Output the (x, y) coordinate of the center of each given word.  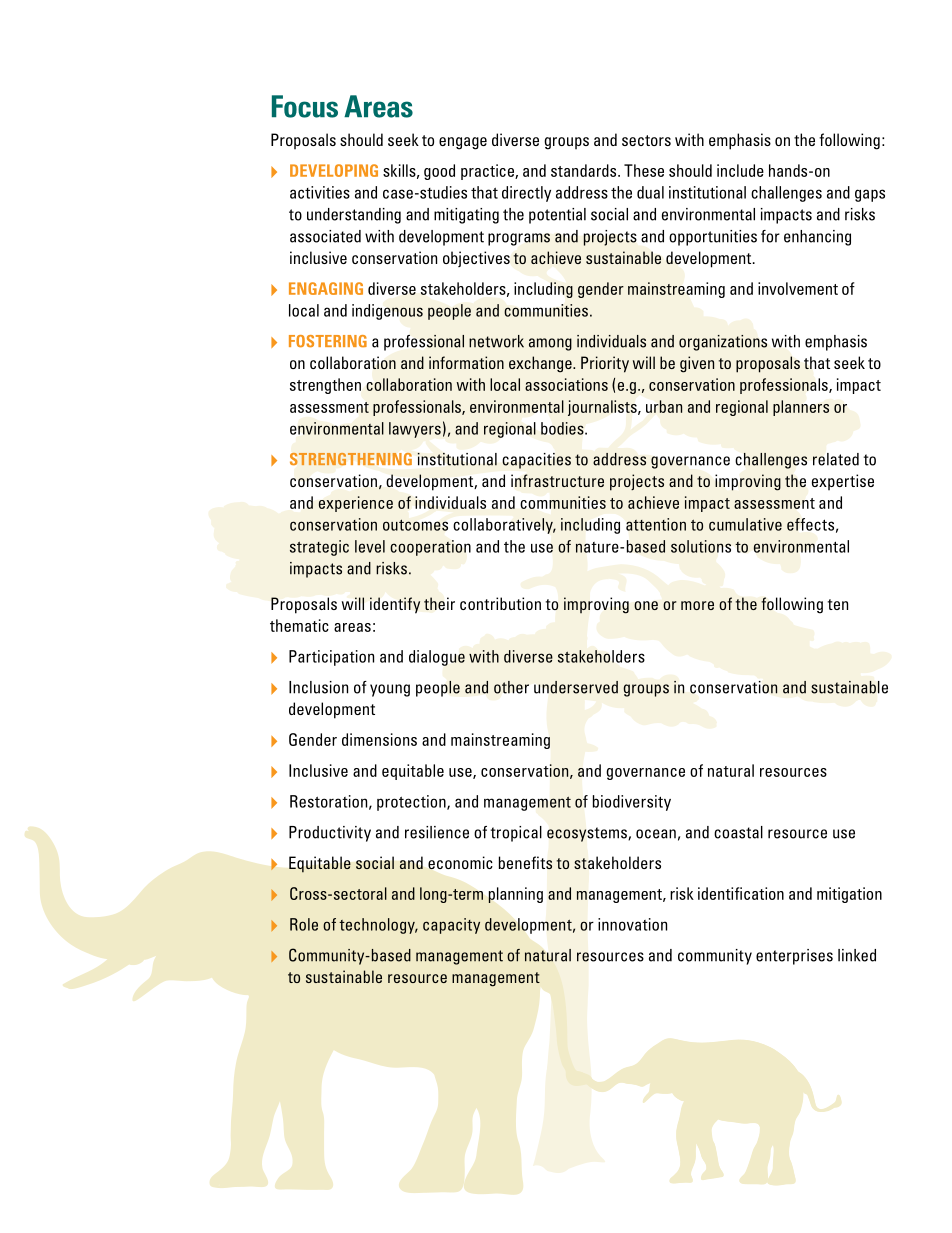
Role (304, 924)
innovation (632, 924)
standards (585, 170)
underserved (576, 687)
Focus (305, 106)
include (740, 170)
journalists (603, 408)
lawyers (415, 430)
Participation (331, 658)
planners (801, 408)
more (697, 605)
